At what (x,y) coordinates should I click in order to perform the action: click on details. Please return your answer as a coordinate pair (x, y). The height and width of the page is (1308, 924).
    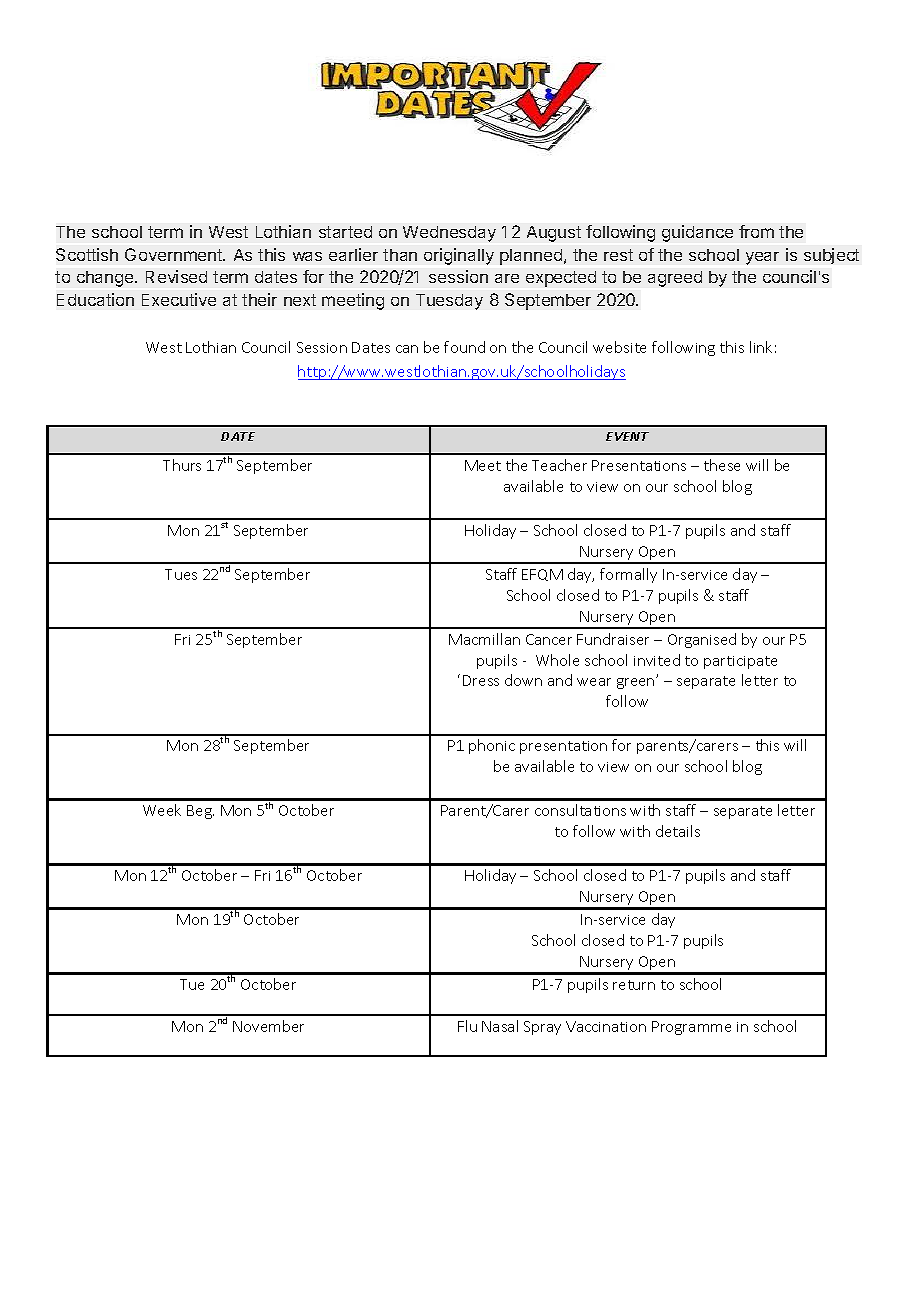
    Looking at the image, I should click on (678, 831).
